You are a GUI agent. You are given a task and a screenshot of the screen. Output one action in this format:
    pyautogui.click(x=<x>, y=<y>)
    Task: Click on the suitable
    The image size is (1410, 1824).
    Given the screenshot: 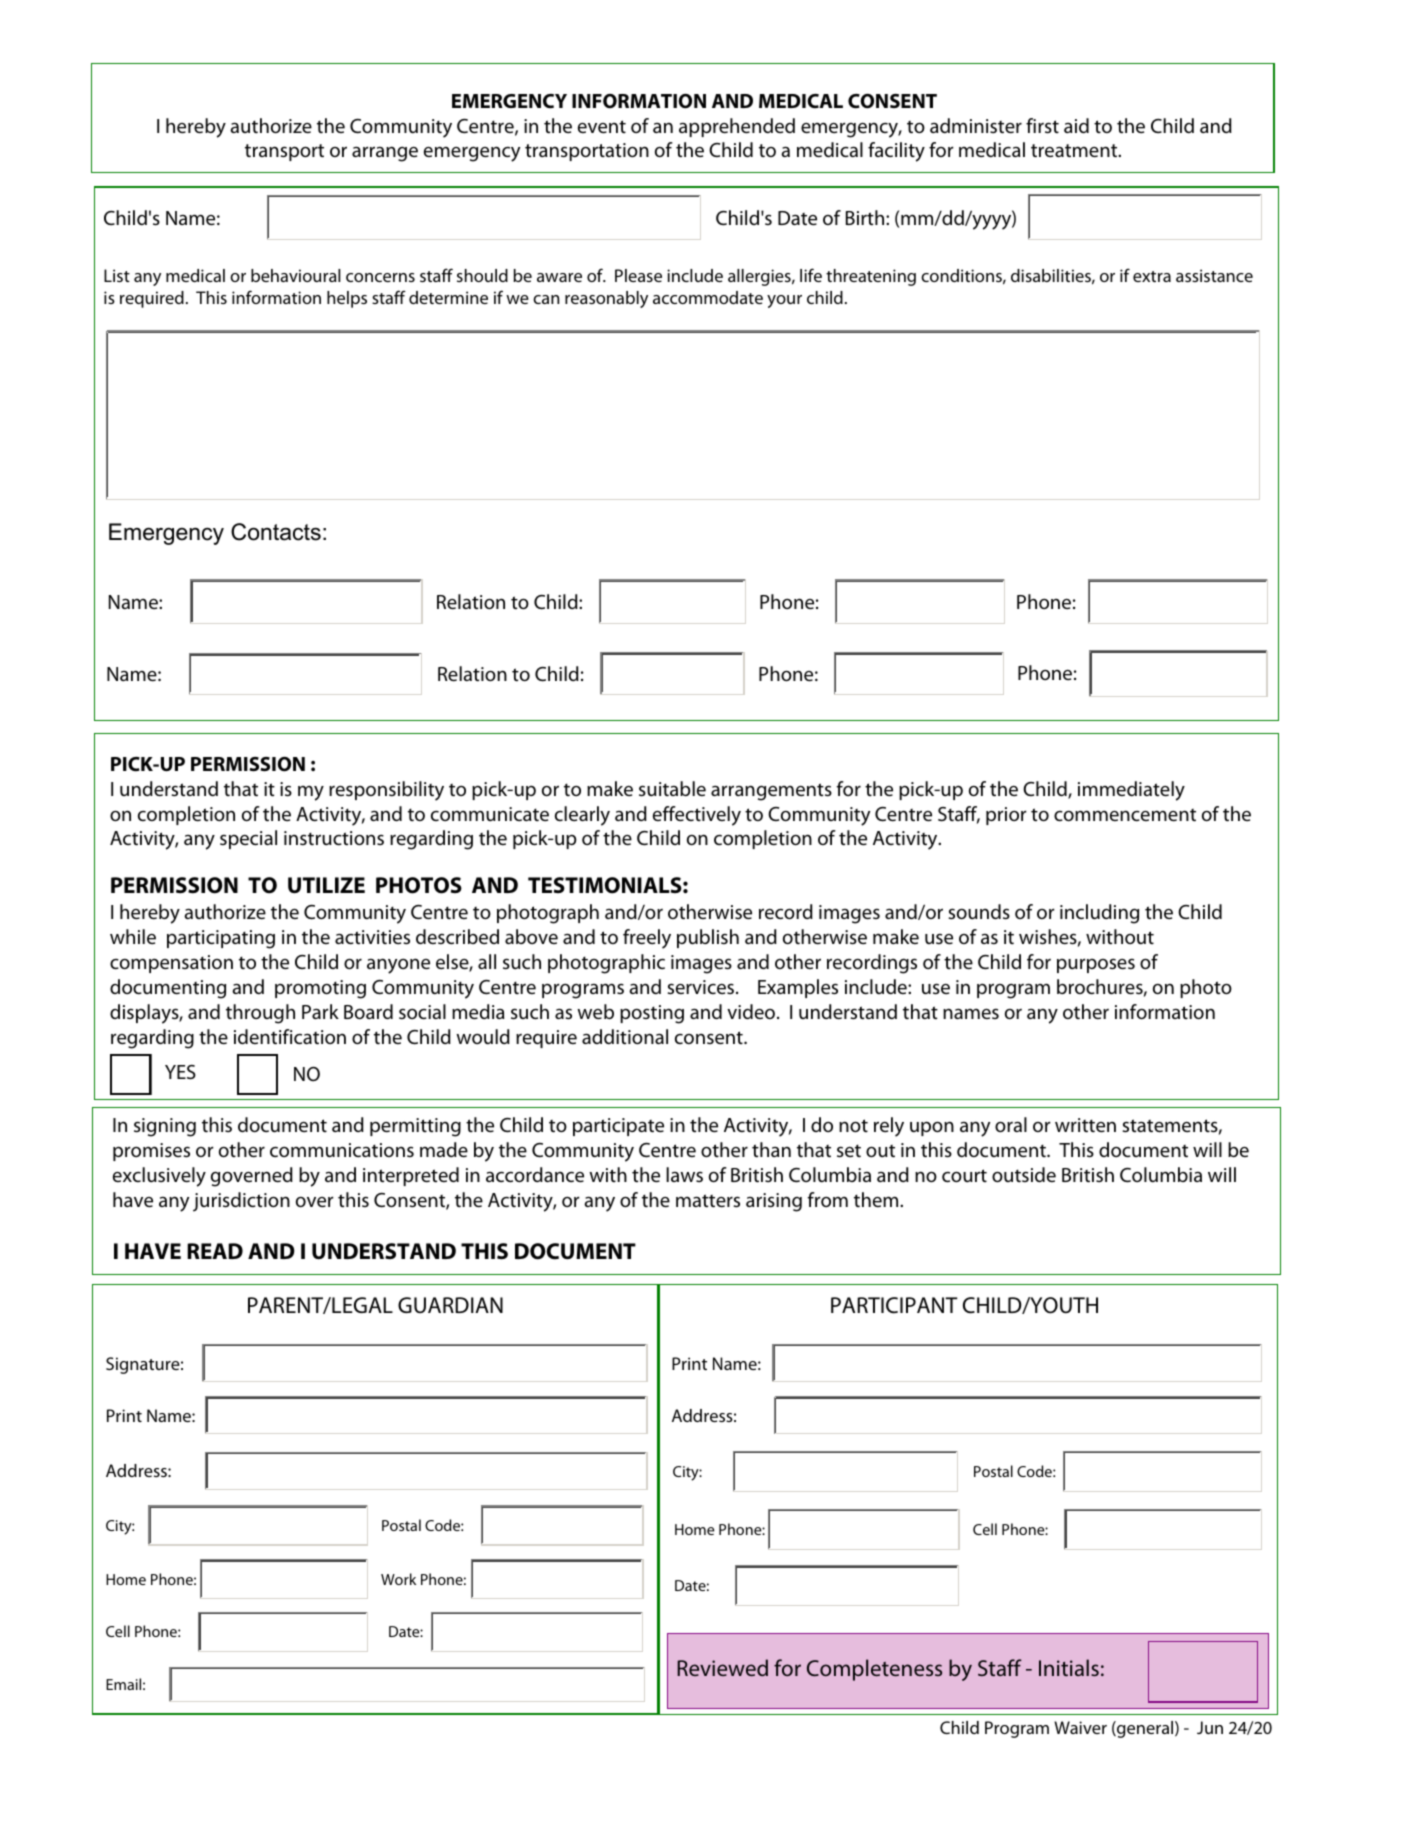 What is the action you would take?
    pyautogui.click(x=672, y=789)
